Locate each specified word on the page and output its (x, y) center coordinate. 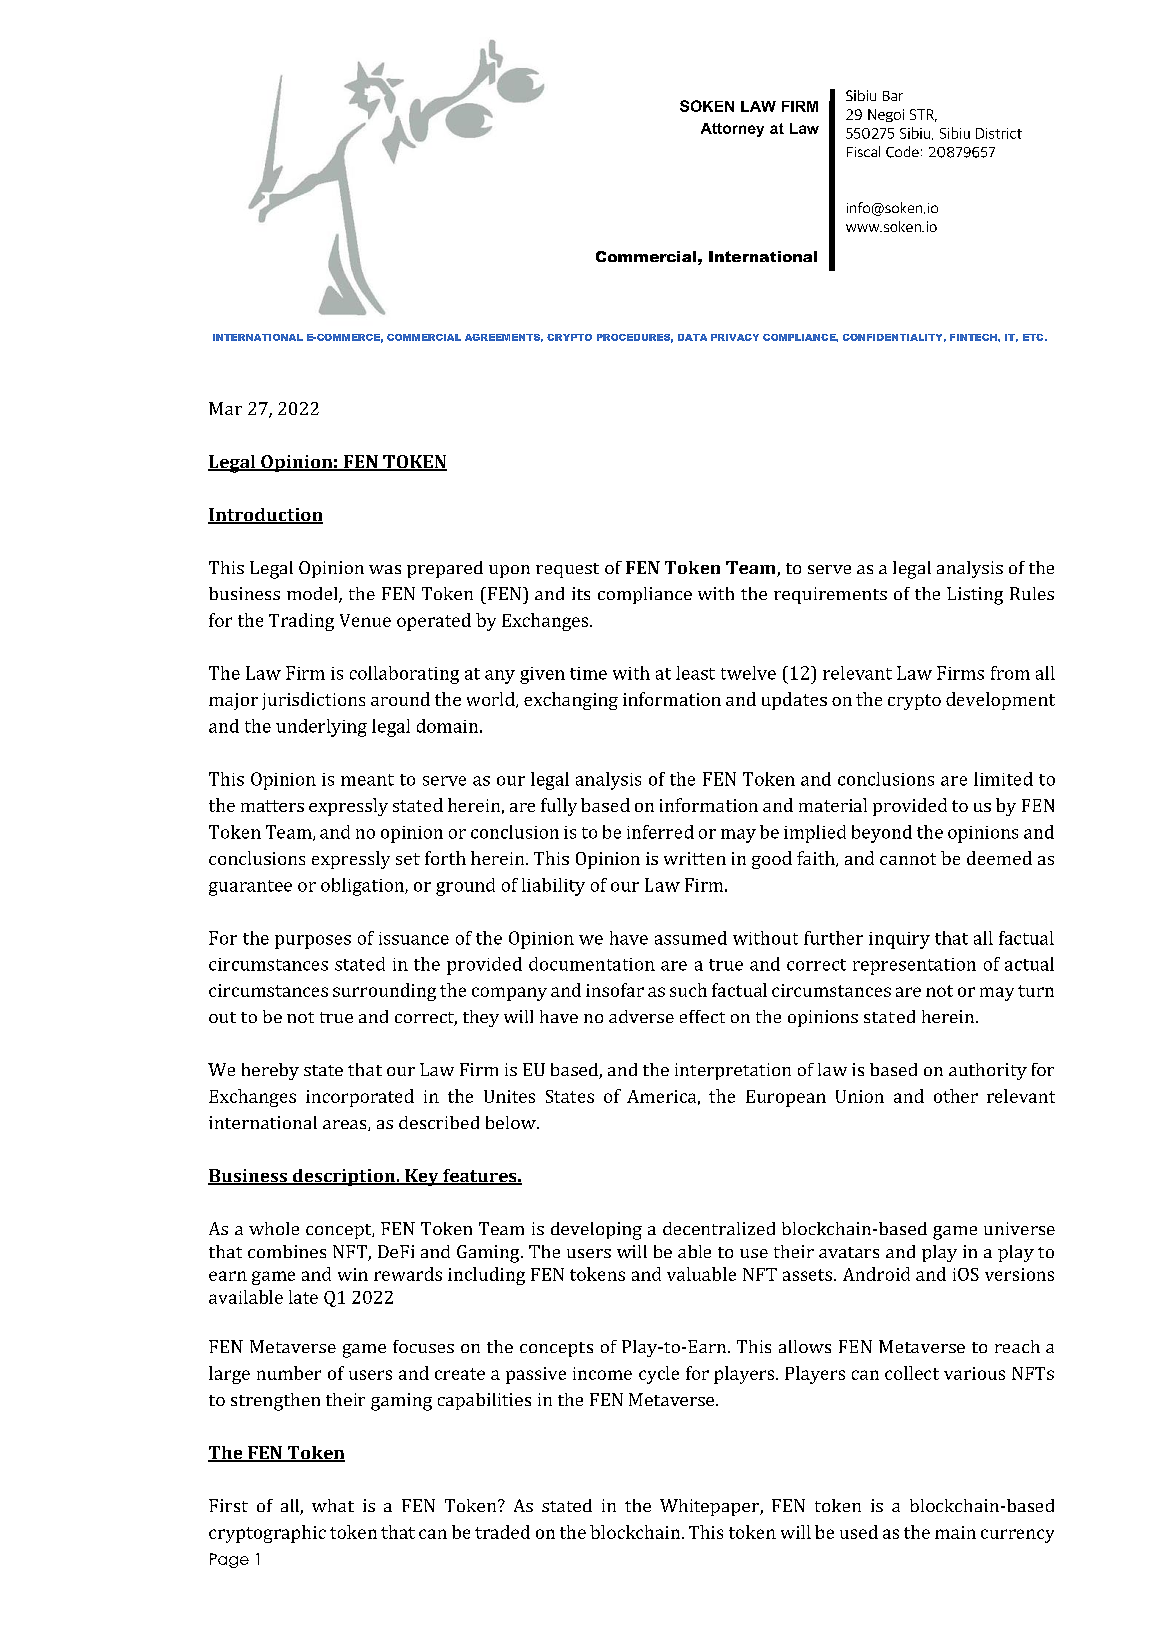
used (859, 1532)
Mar (225, 408)
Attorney (732, 130)
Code (902, 152)
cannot (908, 859)
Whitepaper (710, 1507)
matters (272, 806)
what (333, 1505)
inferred (660, 832)
